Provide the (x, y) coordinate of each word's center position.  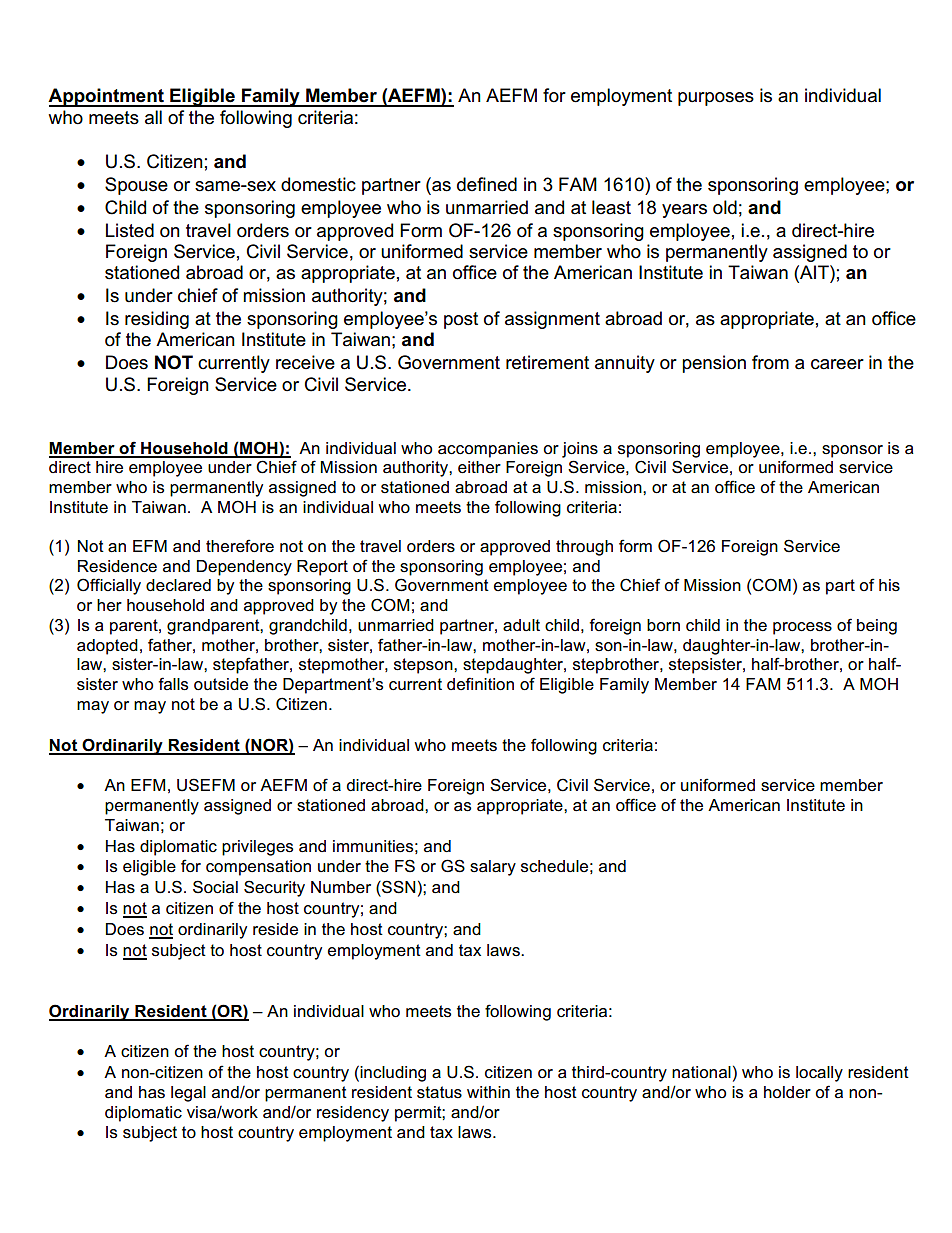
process (802, 628)
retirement (547, 362)
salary (493, 868)
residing (157, 320)
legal (188, 1094)
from (770, 362)
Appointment (107, 97)
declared (178, 585)
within (488, 1092)
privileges (257, 848)
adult (521, 625)
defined (487, 184)
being (877, 627)
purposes (716, 99)
